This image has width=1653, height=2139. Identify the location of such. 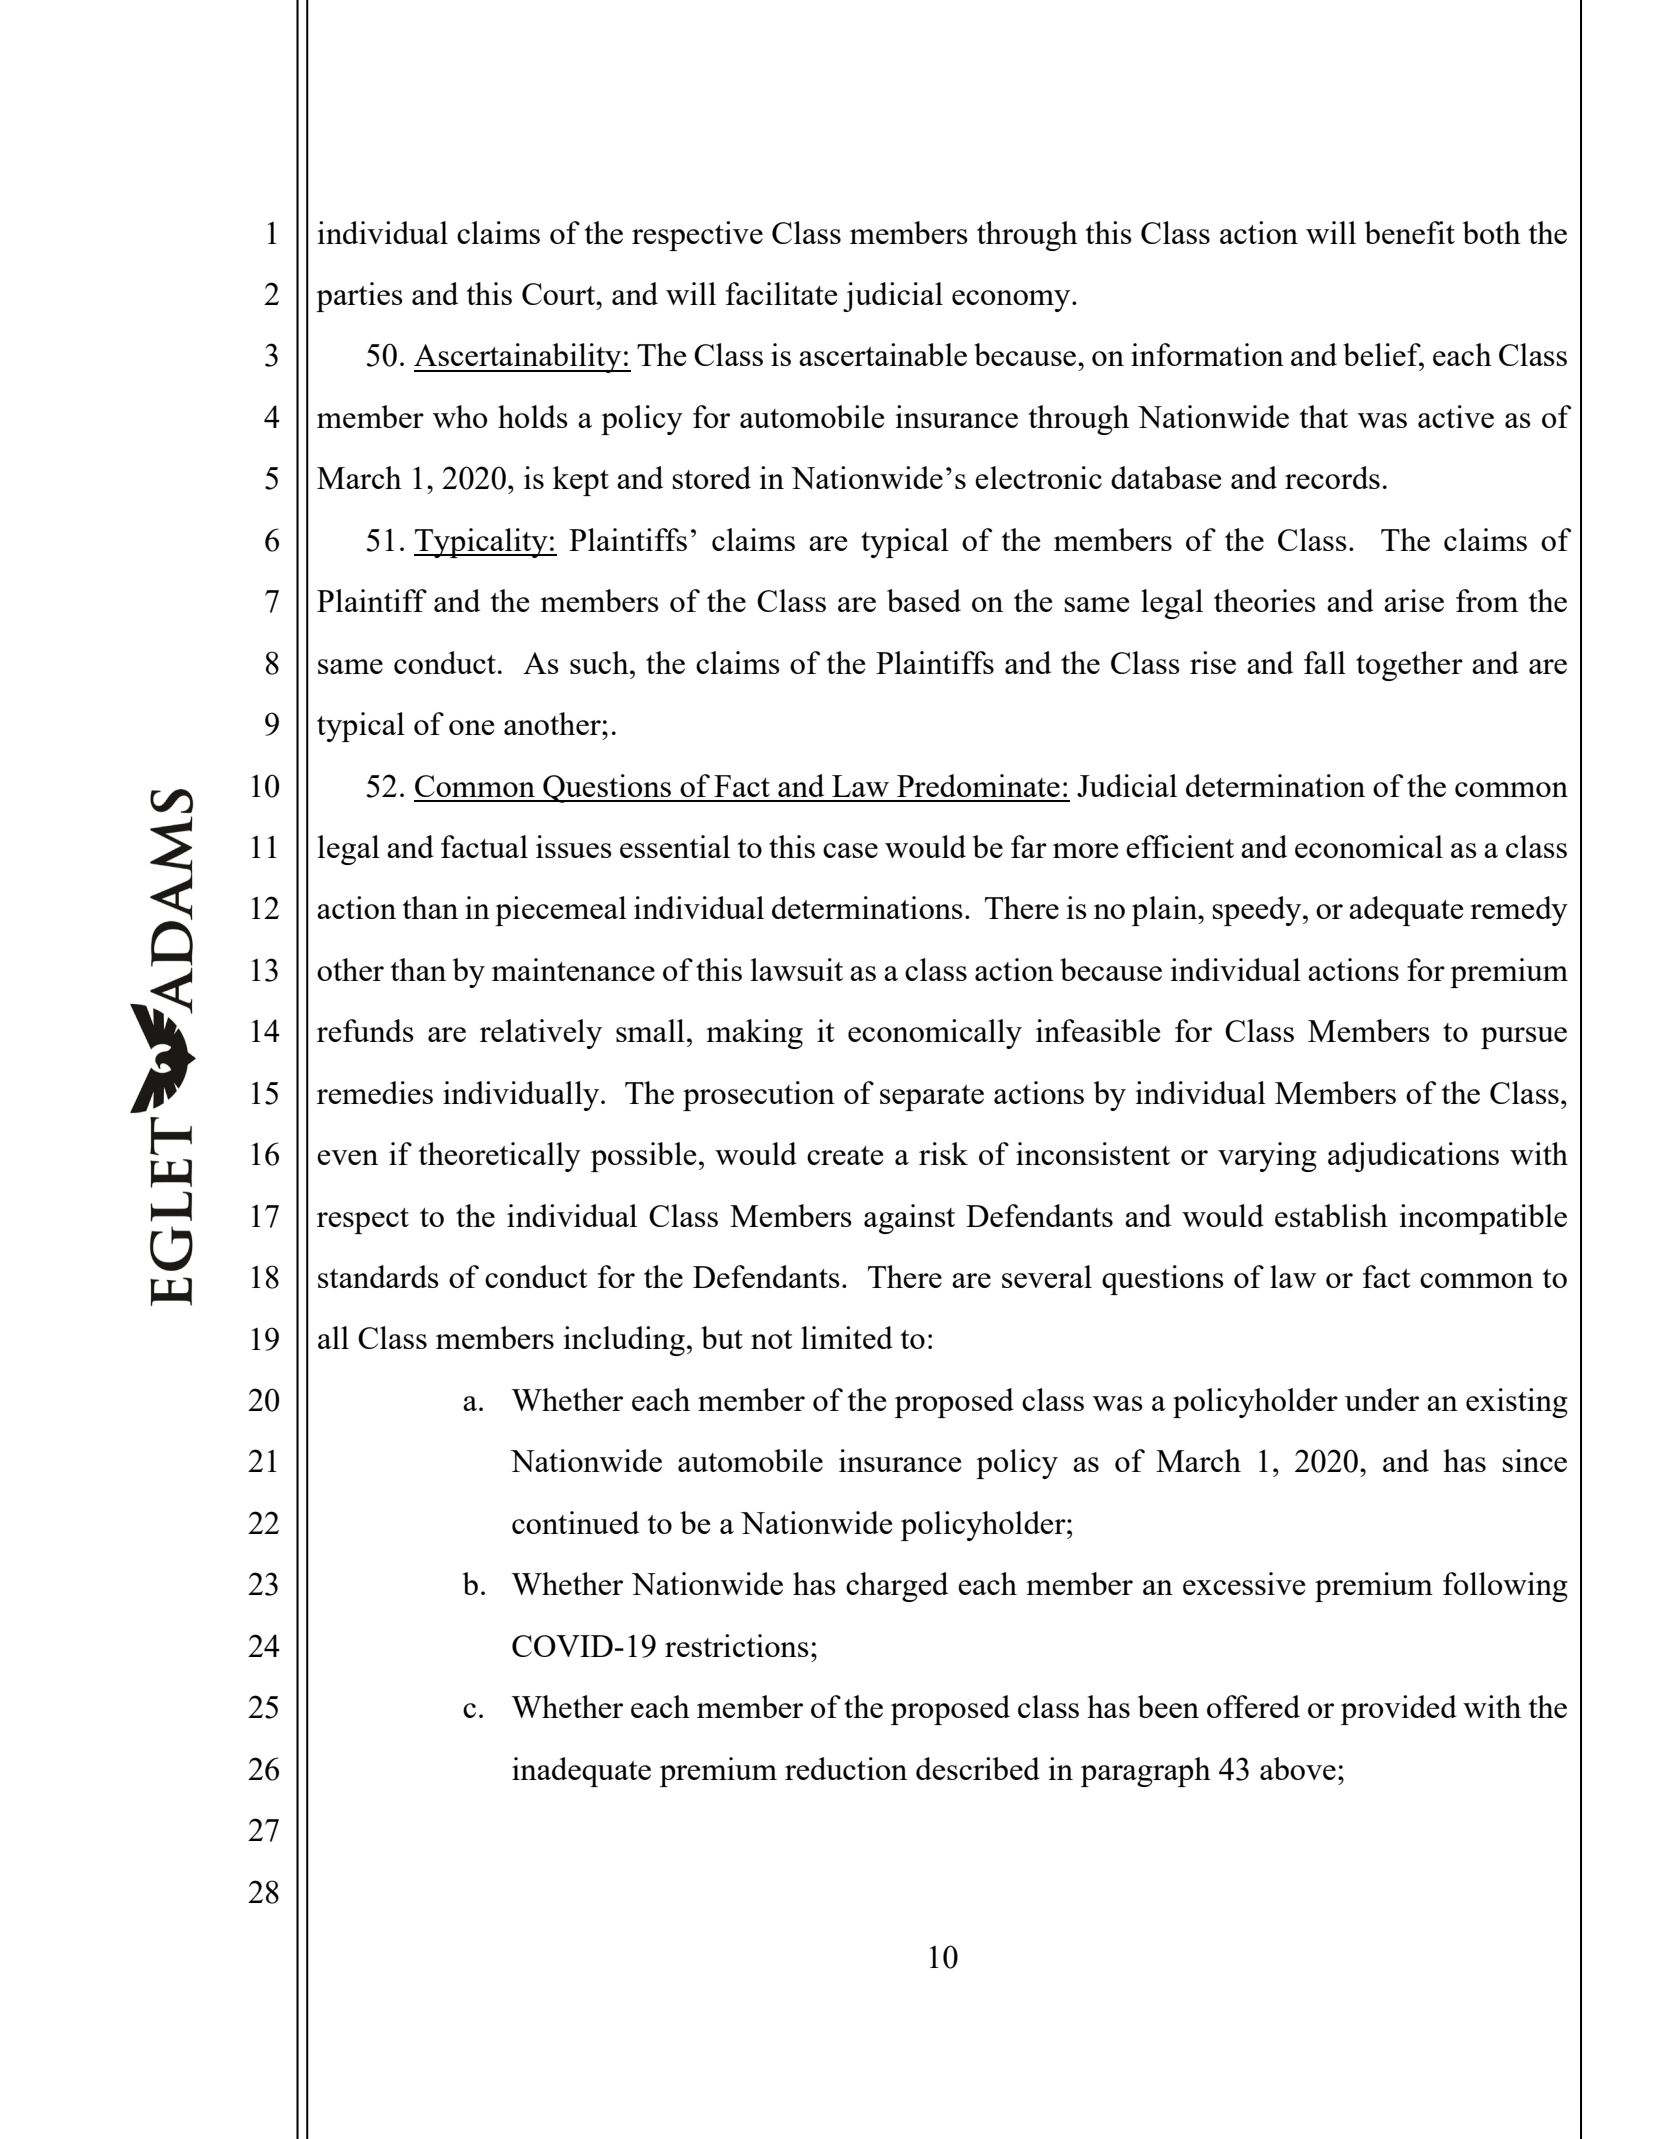
(600, 662).
